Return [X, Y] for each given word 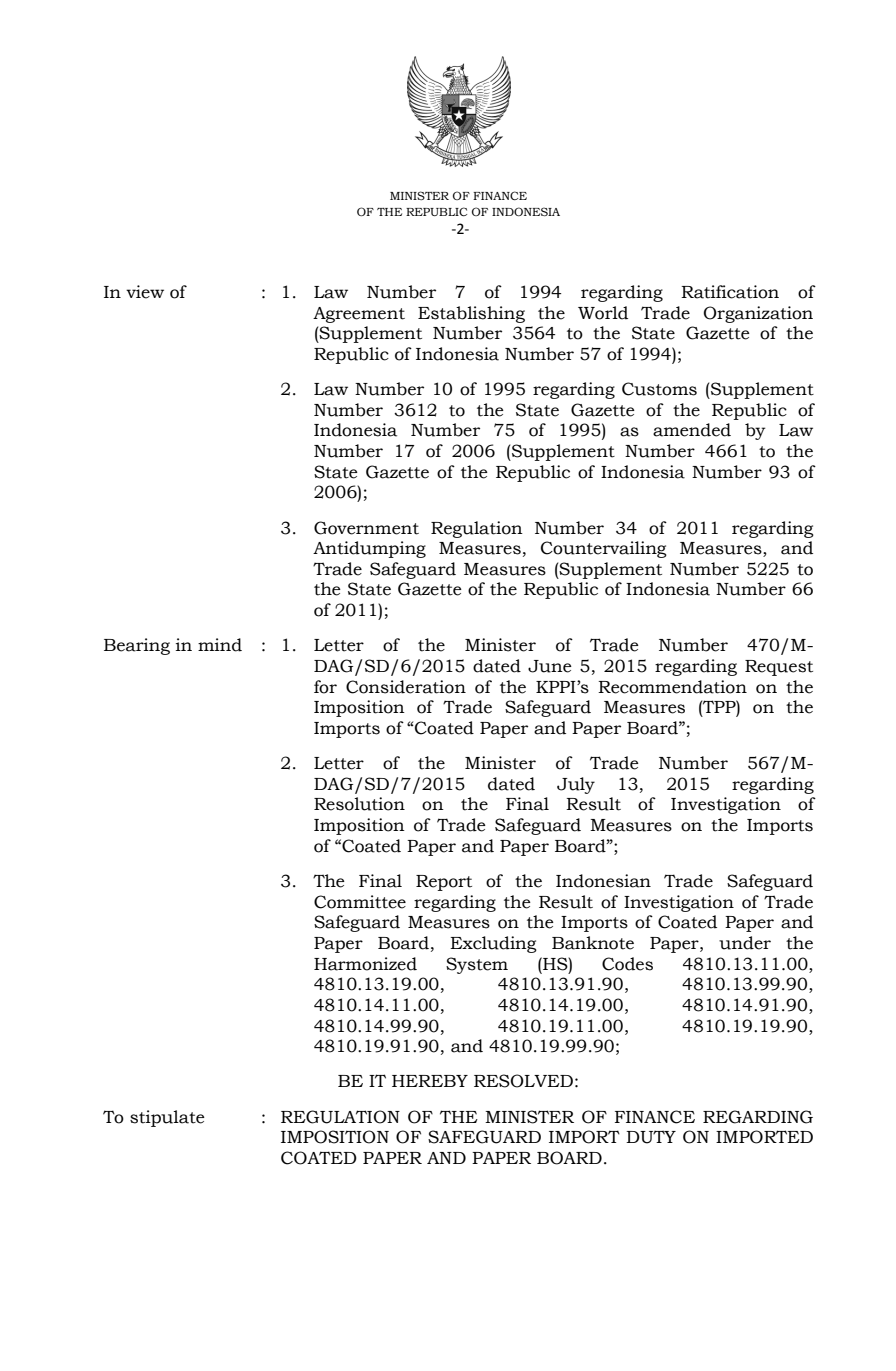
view [145, 292]
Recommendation [672, 687]
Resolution [359, 804]
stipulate [167, 1118]
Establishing [471, 314]
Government [366, 528]
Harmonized [365, 964]
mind [220, 645]
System [477, 965]
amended [692, 430]
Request [779, 668]
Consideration [406, 687]
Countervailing [604, 549]
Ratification [730, 292]
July [576, 785]
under [745, 943]
